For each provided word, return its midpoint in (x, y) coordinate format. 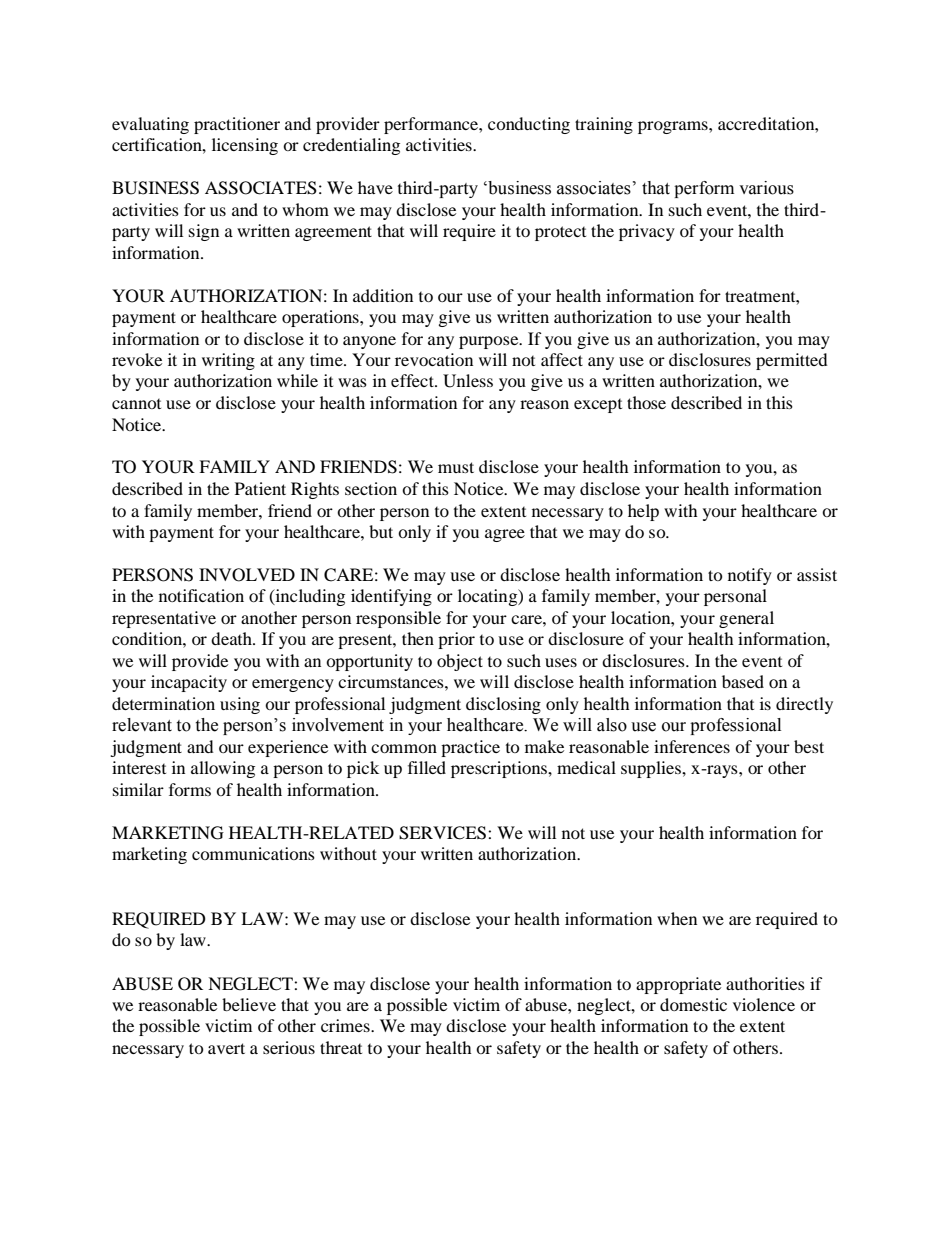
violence (764, 1004)
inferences (692, 746)
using (240, 705)
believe (249, 1004)
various (766, 188)
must (456, 467)
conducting (529, 125)
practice (470, 748)
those (646, 402)
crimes (346, 1025)
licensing (245, 146)
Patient (260, 488)
